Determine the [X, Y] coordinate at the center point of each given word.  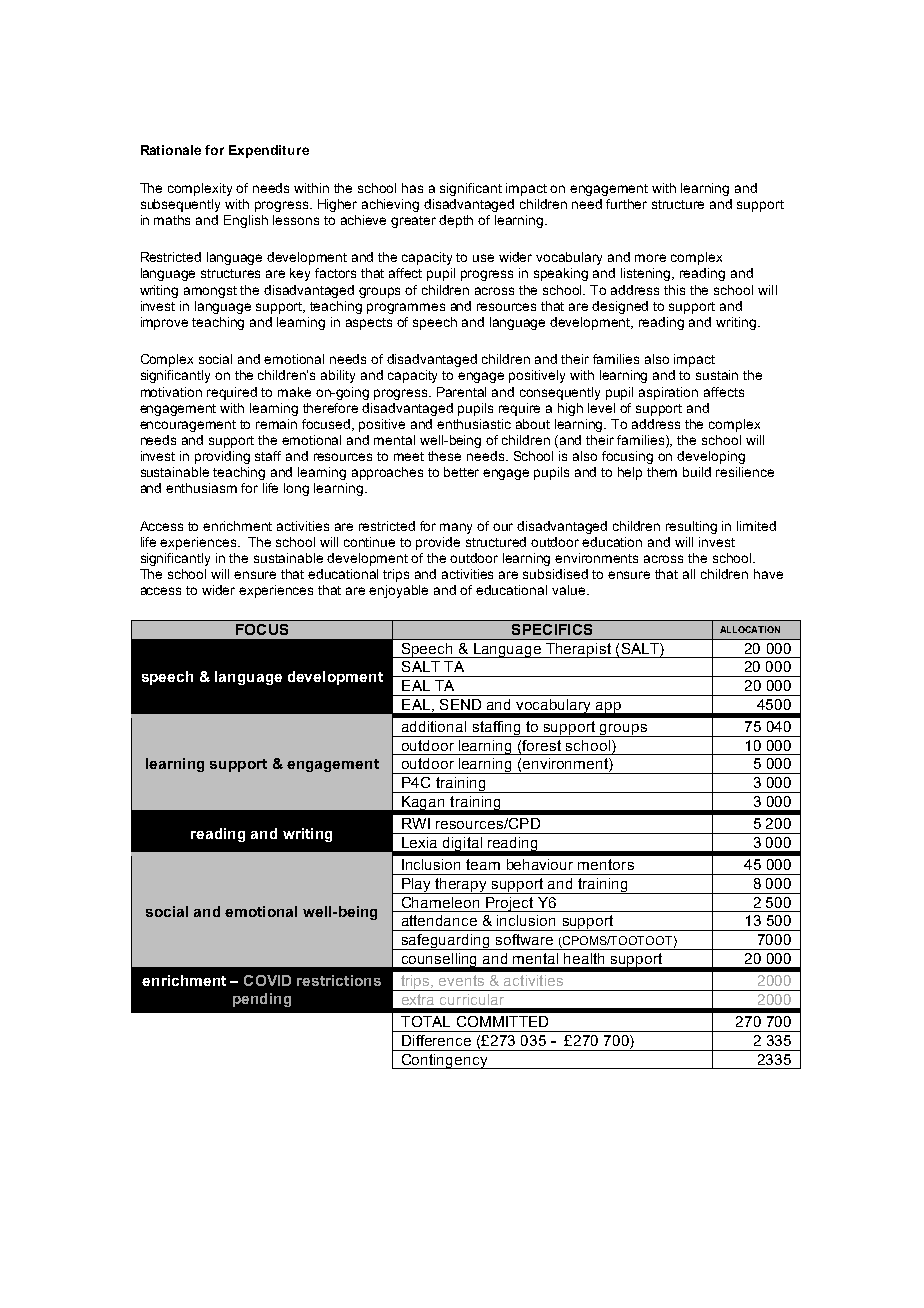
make [294, 392]
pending [262, 1000]
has [412, 188]
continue [369, 542]
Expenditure [269, 151]
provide [438, 543]
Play [417, 886]
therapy [462, 886]
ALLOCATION [750, 629]
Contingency [445, 1061]
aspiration [668, 393]
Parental [461, 392]
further [626, 204]
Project [510, 904]
